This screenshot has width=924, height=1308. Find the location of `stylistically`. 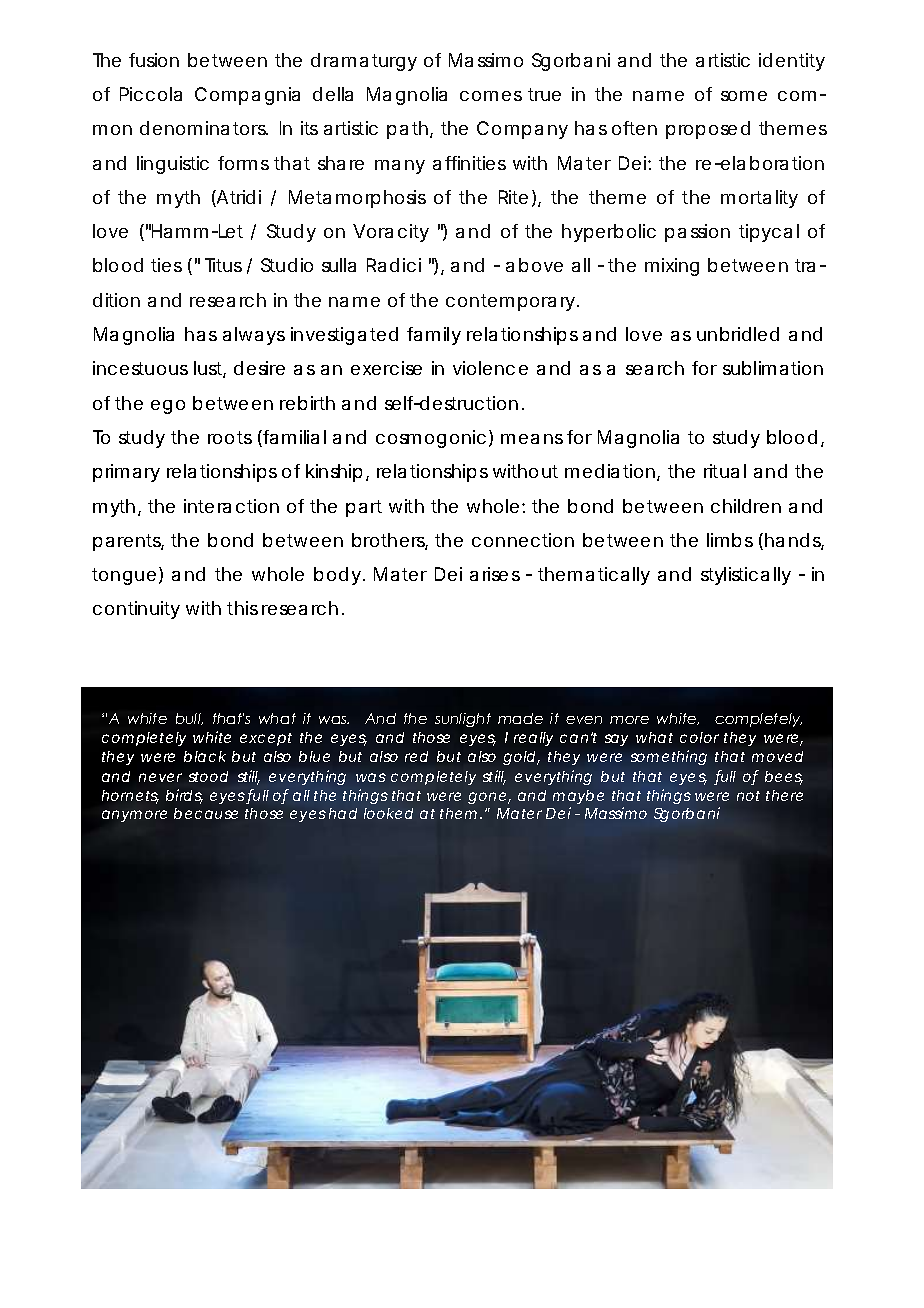

stylistically is located at coordinates (746, 576).
